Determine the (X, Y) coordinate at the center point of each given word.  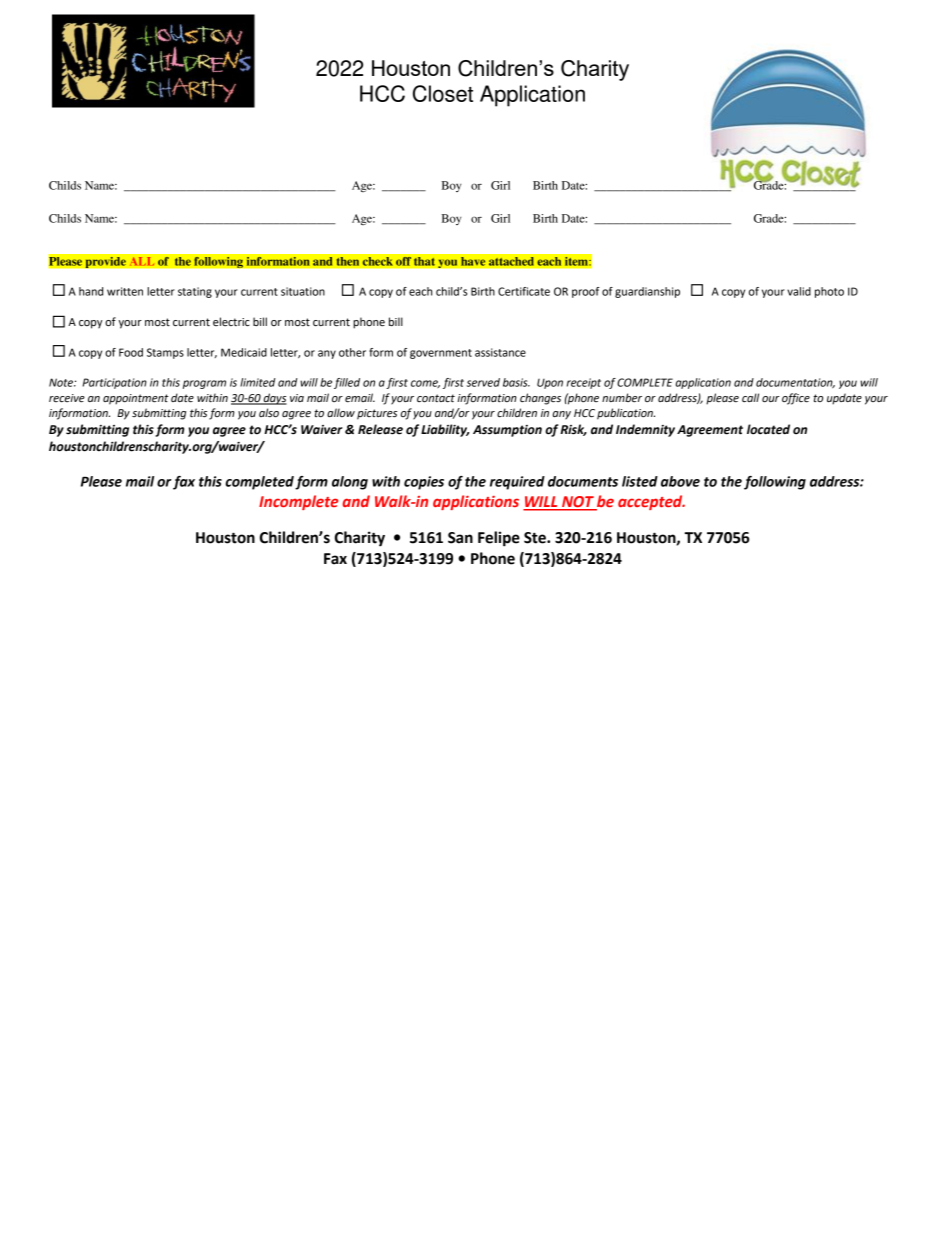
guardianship (647, 292)
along (350, 483)
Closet (443, 93)
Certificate (524, 291)
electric (231, 321)
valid (799, 291)
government (441, 354)
